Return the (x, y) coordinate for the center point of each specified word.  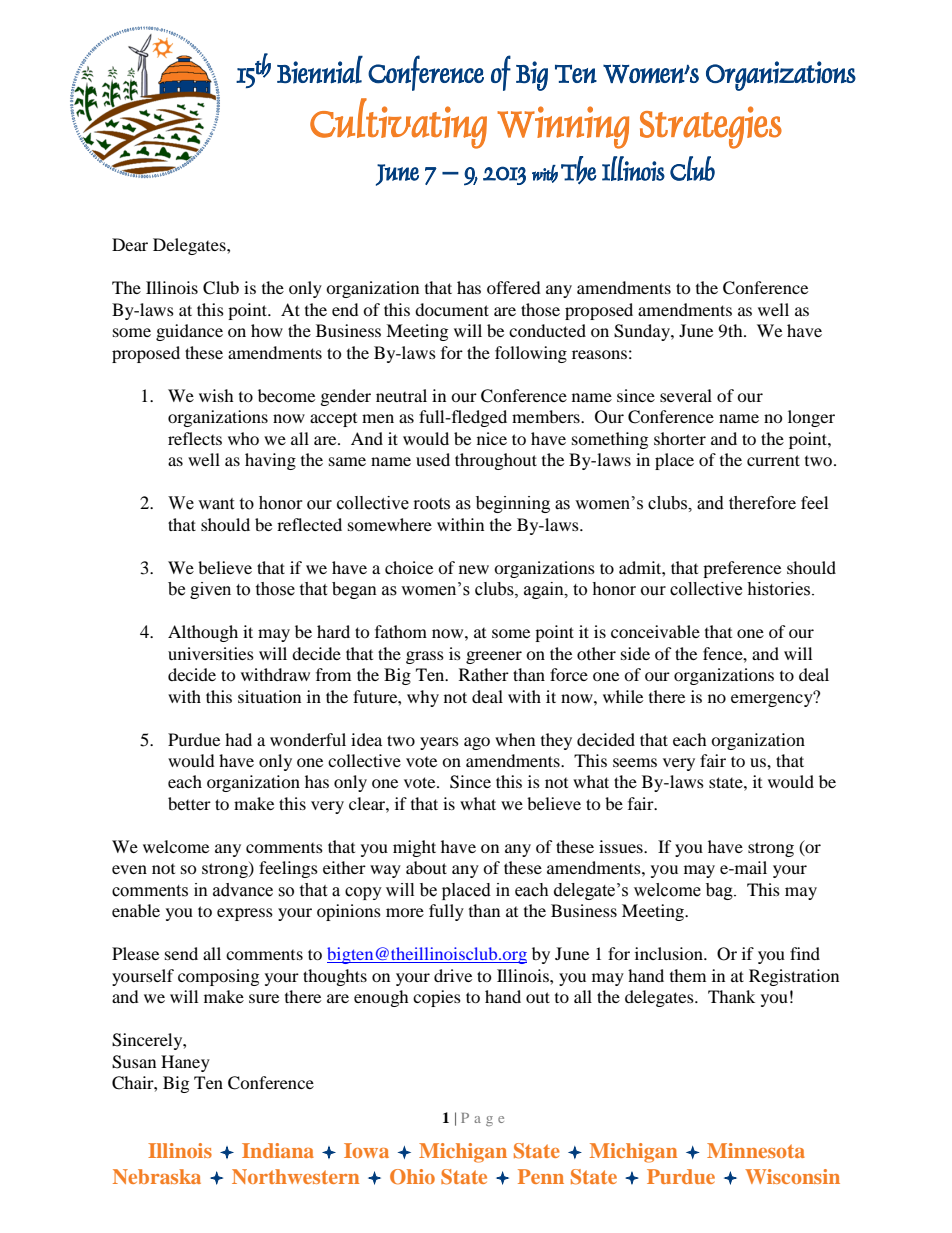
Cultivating (398, 123)
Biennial (320, 70)
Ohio (412, 1177)
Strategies (711, 127)
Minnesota (756, 1150)
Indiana (278, 1150)
